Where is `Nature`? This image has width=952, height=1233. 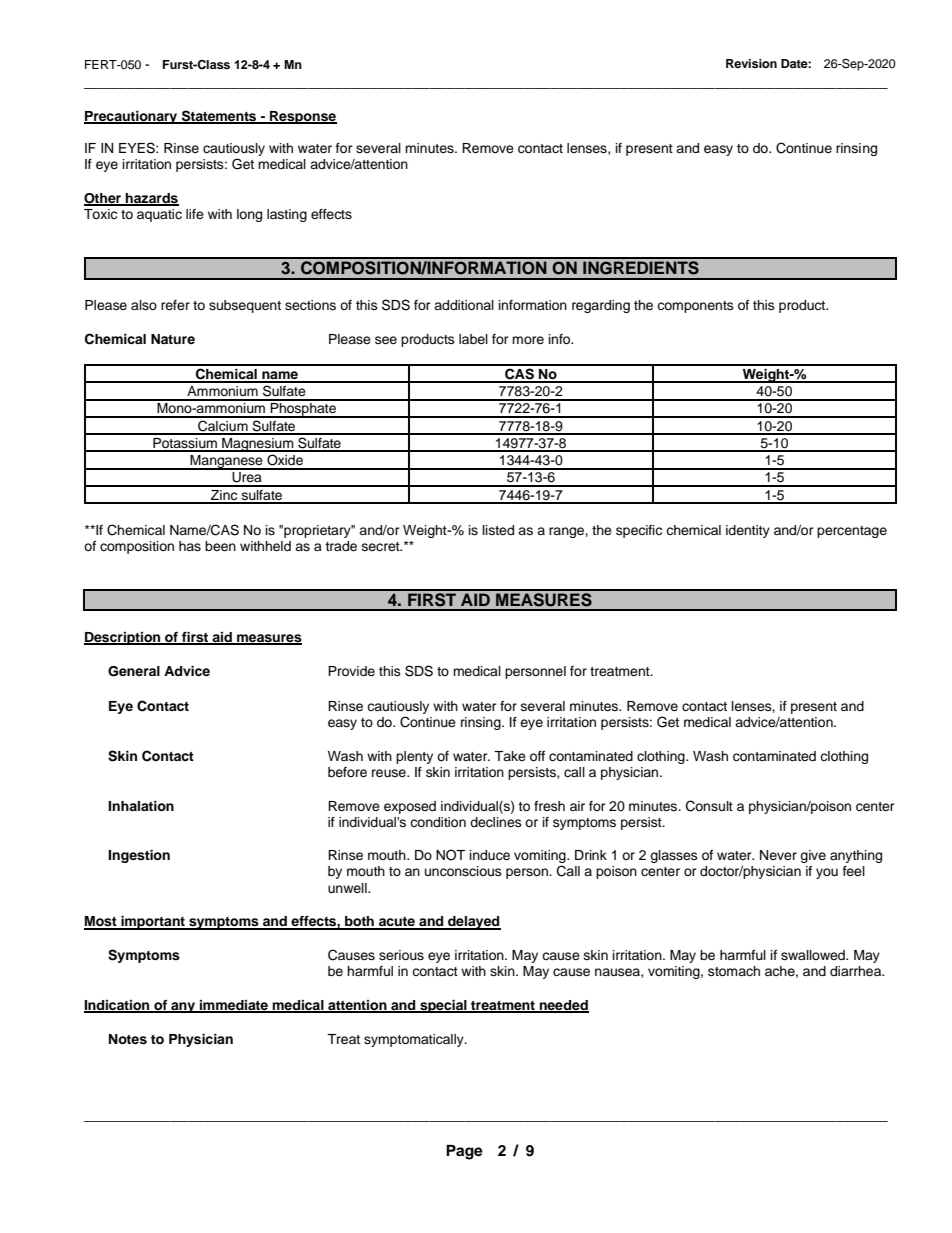 Nature is located at coordinates (173, 339).
